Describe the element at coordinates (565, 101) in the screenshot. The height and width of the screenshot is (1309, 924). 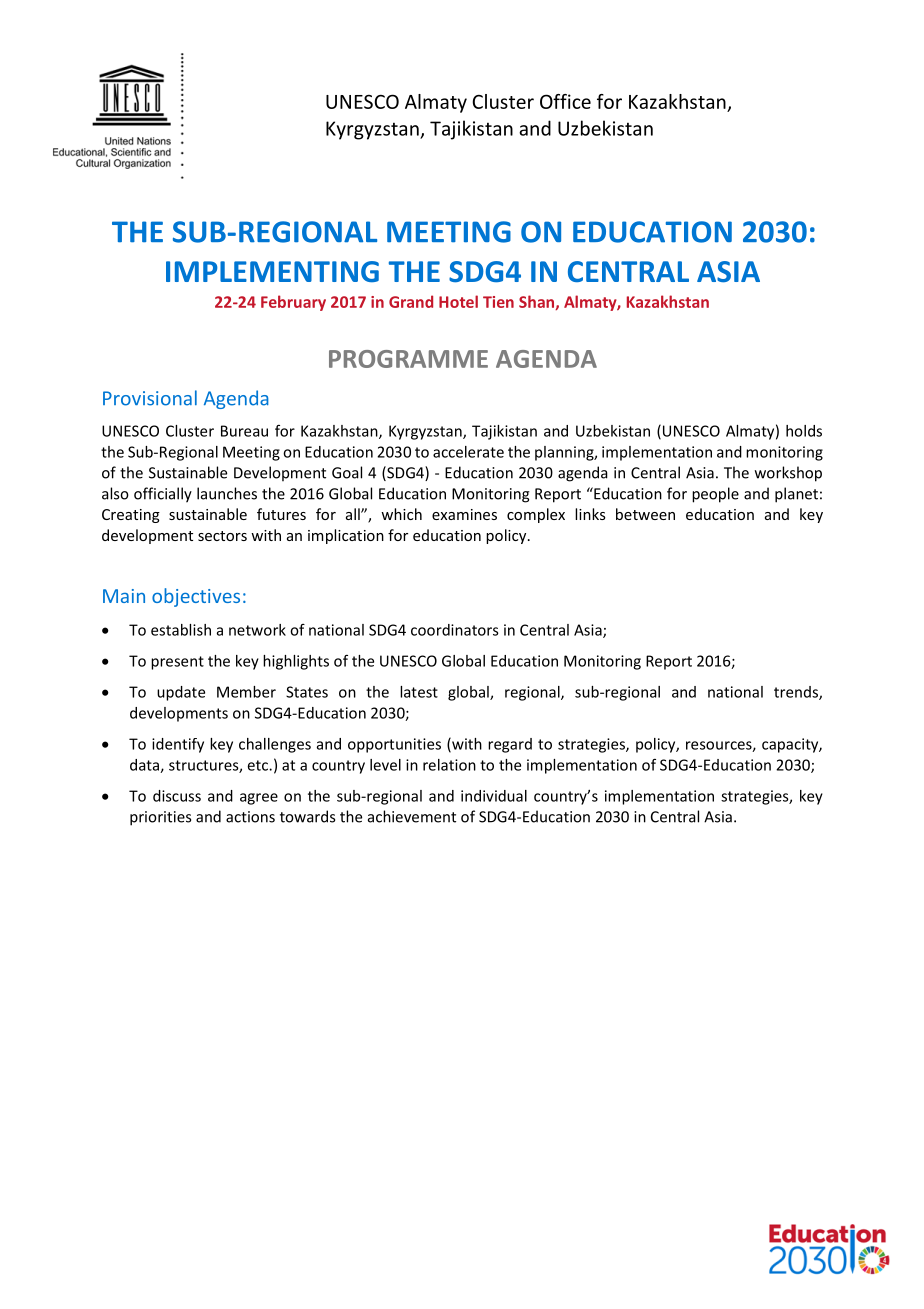
I see `Office` at that location.
